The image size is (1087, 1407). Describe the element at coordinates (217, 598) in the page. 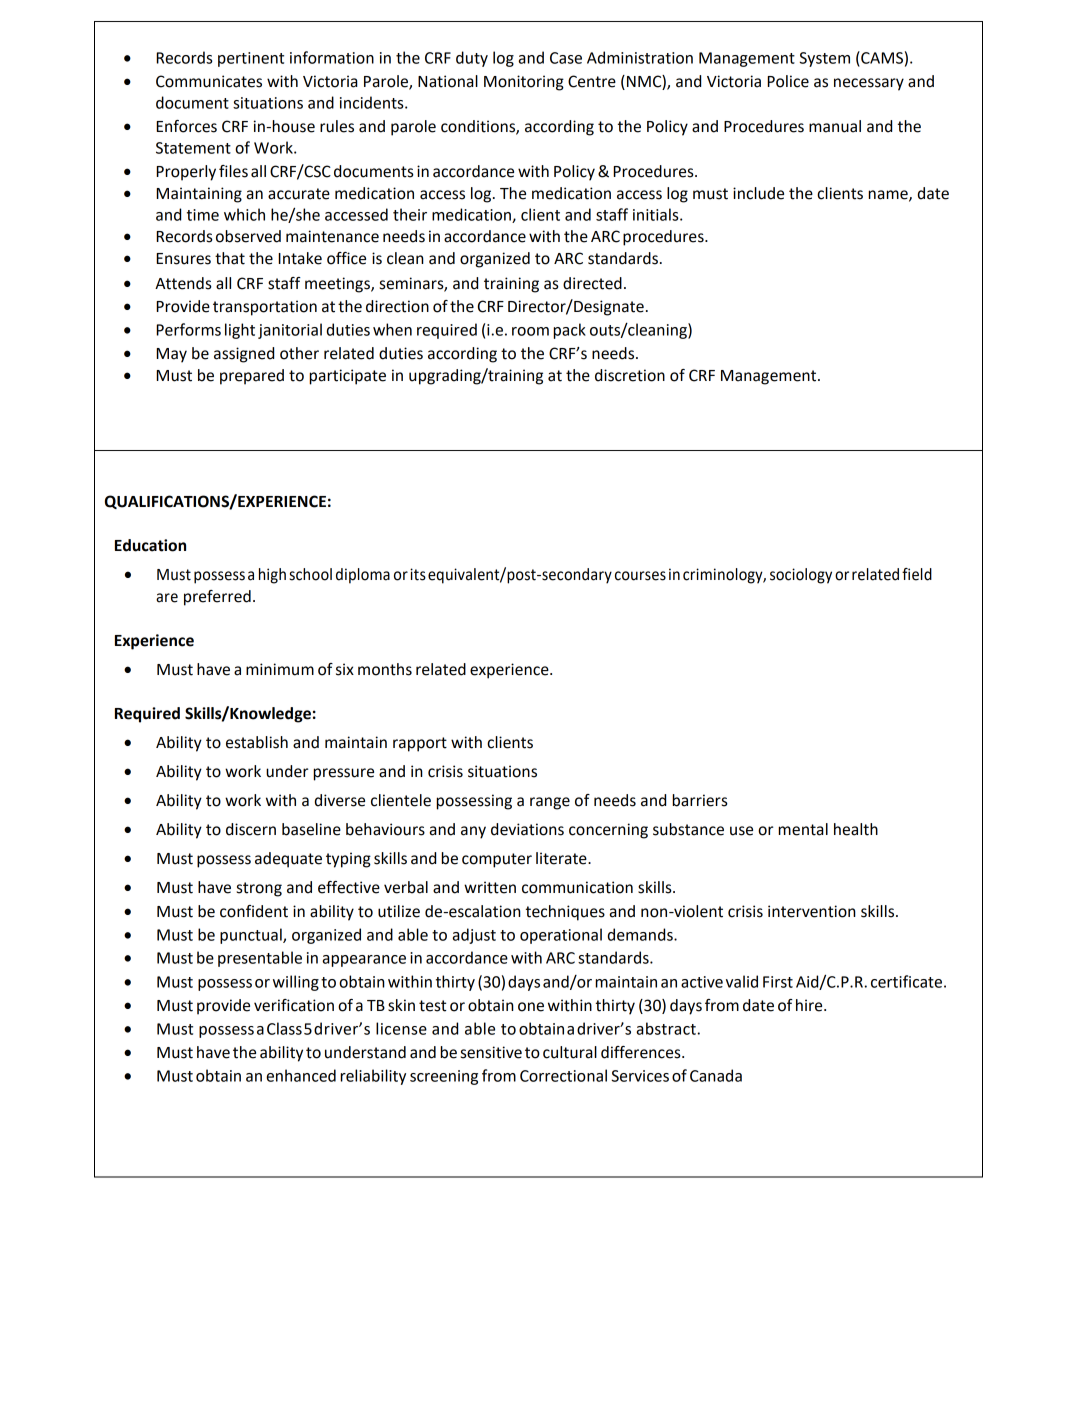

I see `preferred` at that location.
